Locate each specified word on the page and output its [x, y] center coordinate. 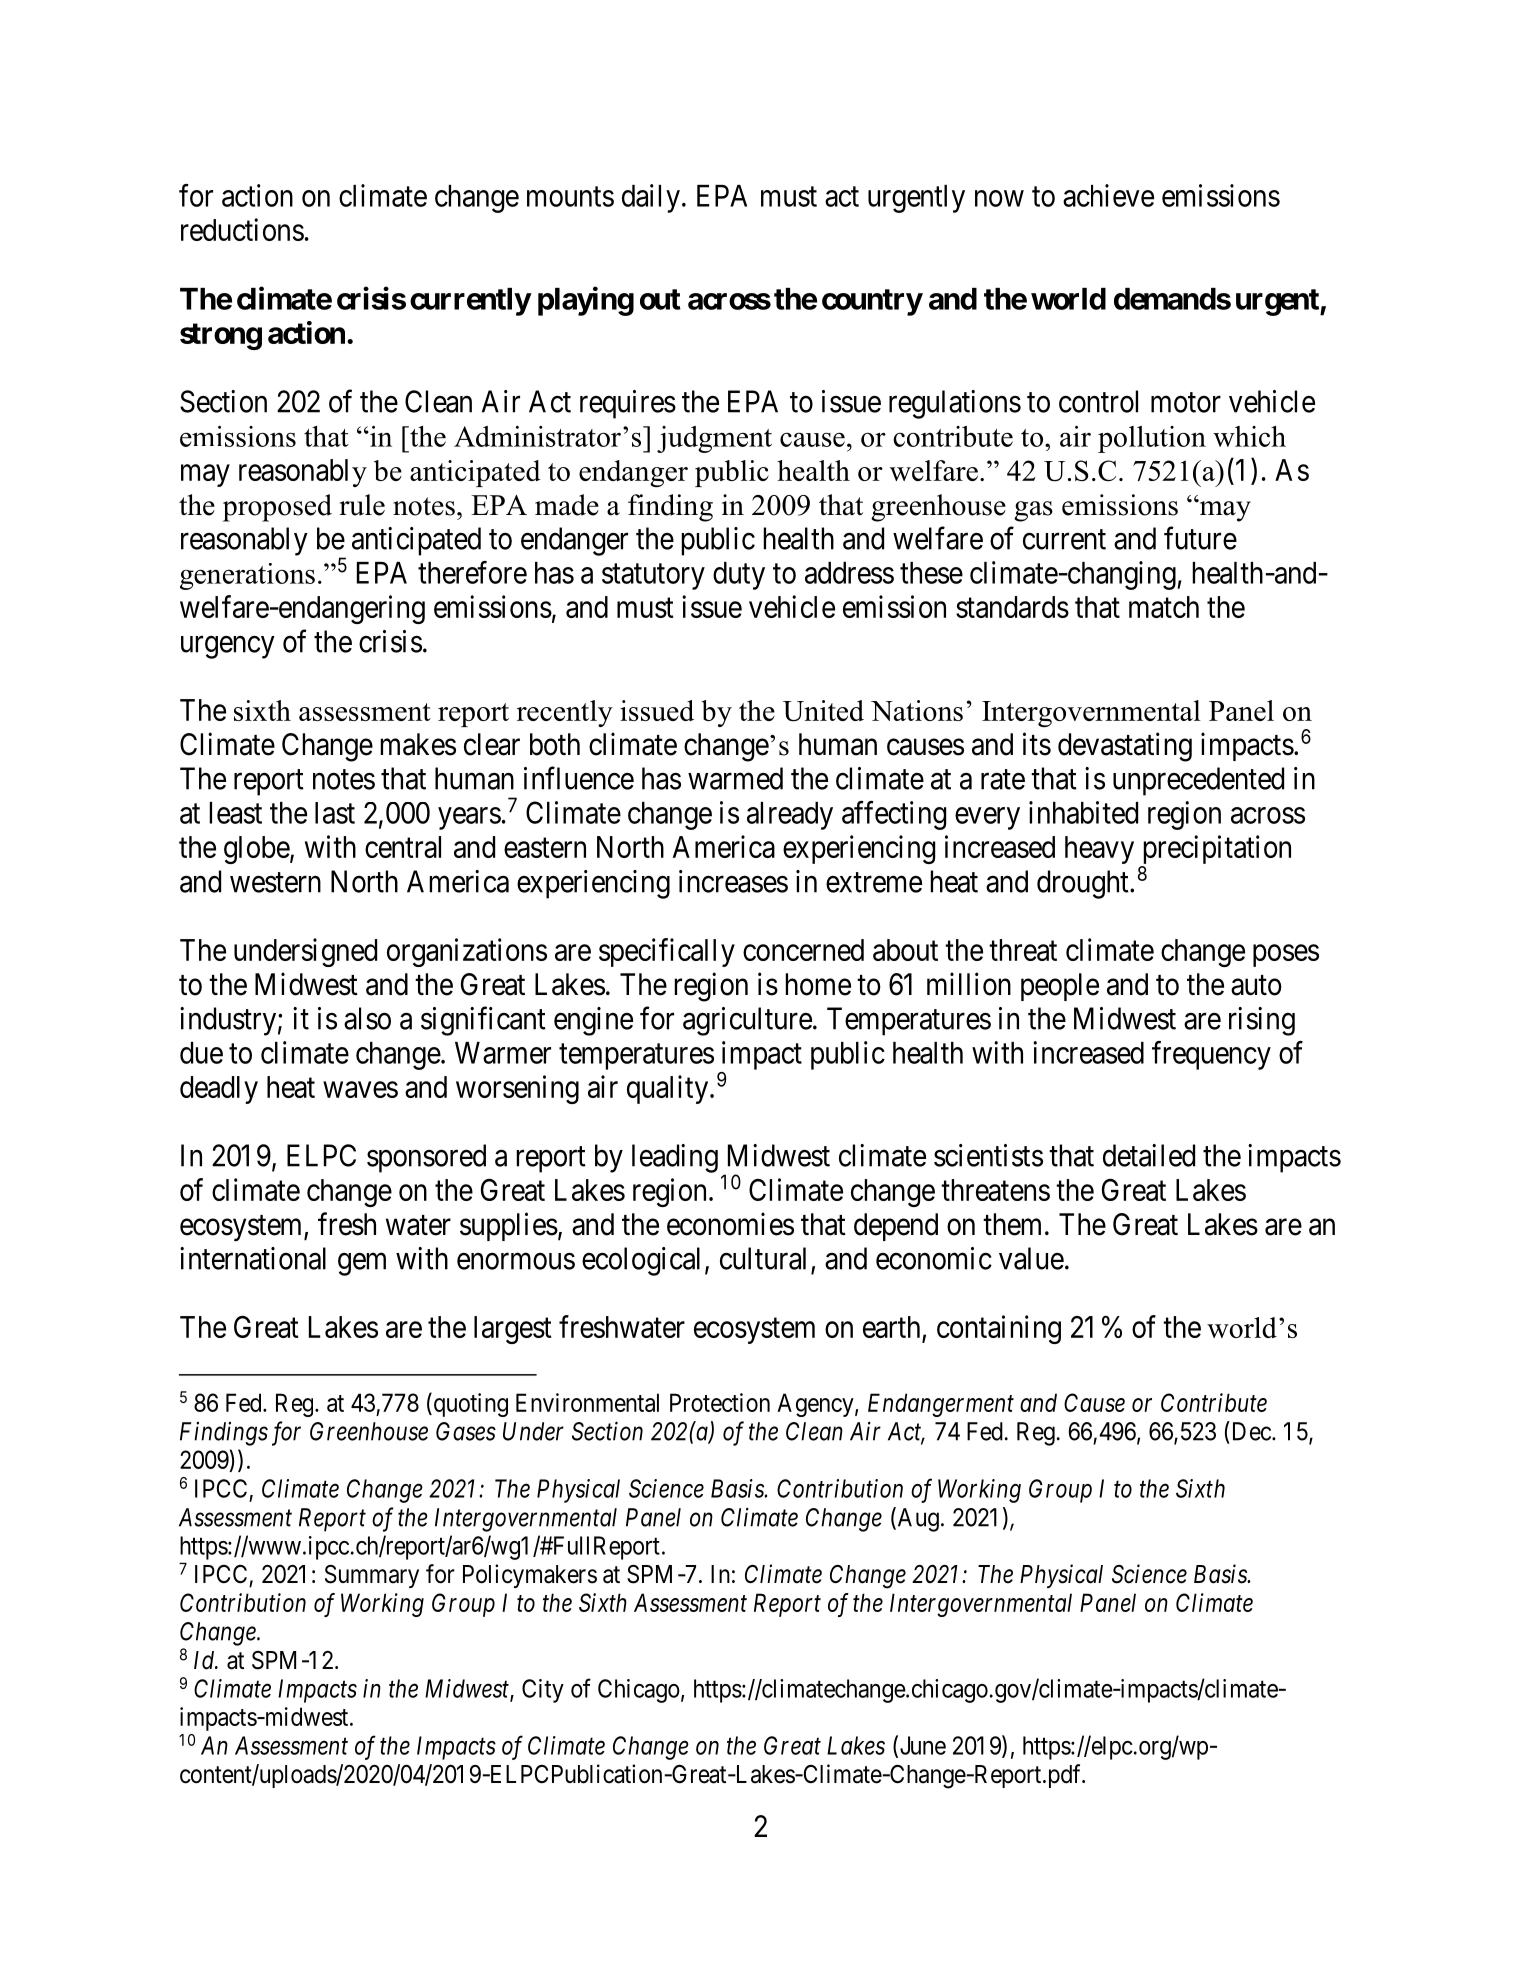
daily [651, 198]
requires [628, 404]
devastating [1125, 747]
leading [675, 1158]
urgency [228, 647]
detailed [1149, 1155]
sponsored [426, 1158]
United [823, 711]
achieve [1108, 195]
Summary [372, 1576]
